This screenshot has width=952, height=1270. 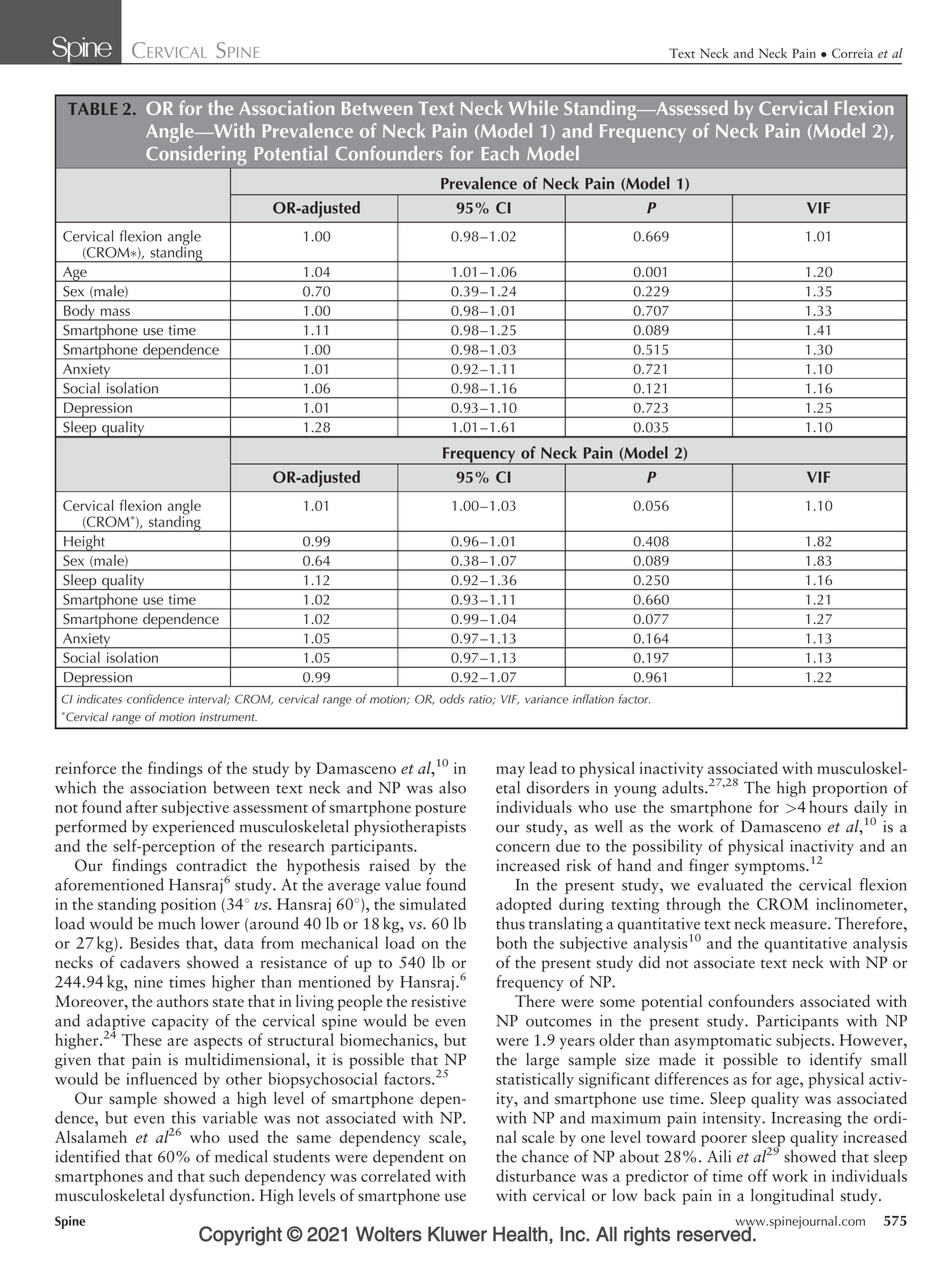 What do you see at coordinates (452, 699) in the screenshot?
I see `odds` at bounding box center [452, 699].
